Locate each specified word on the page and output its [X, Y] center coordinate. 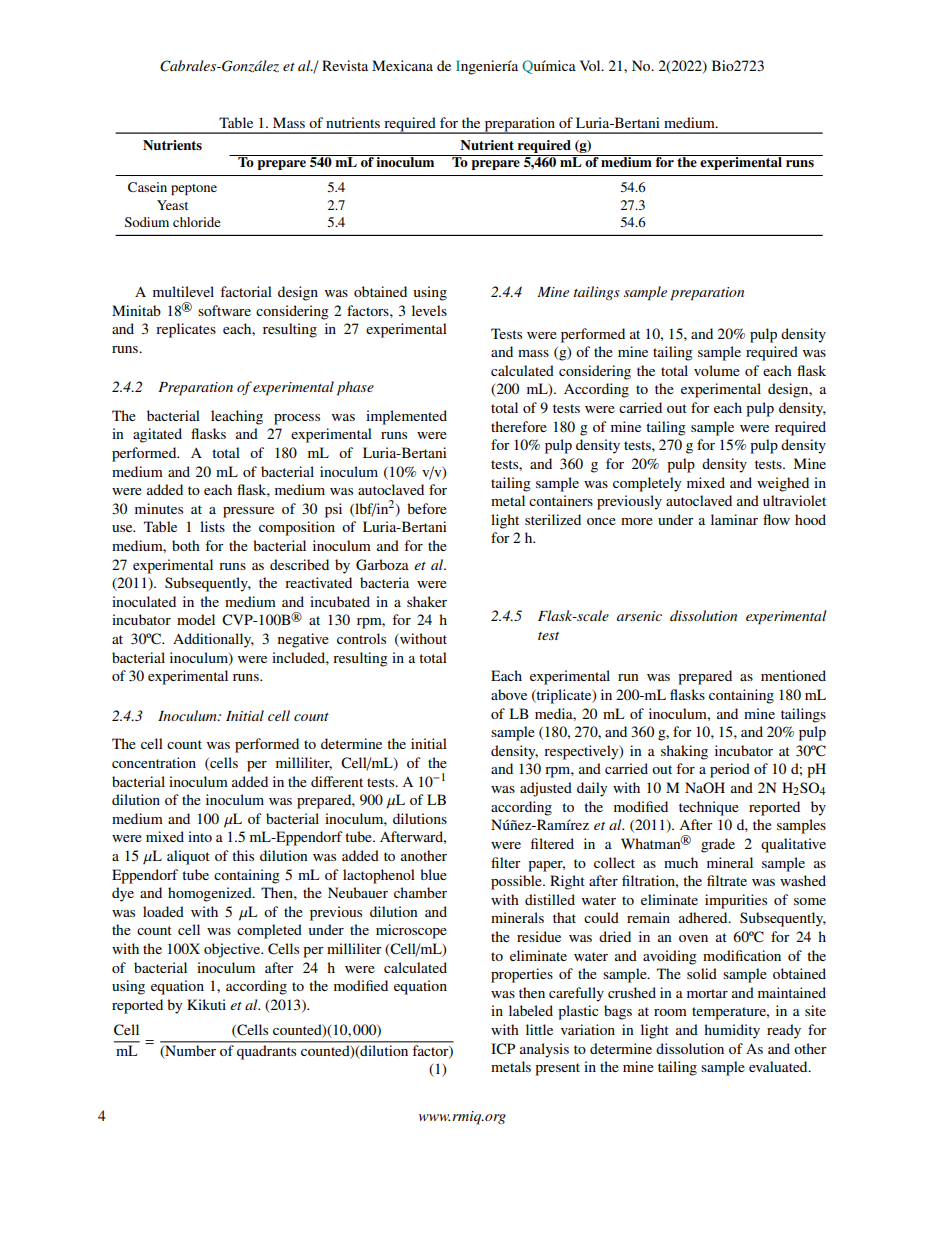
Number [189, 1052]
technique [709, 808]
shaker [427, 601]
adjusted [546, 789]
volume [717, 370]
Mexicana [402, 65]
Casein [147, 187]
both [186, 545]
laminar [734, 519]
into [200, 836]
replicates [186, 330]
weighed [783, 484]
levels [429, 310]
